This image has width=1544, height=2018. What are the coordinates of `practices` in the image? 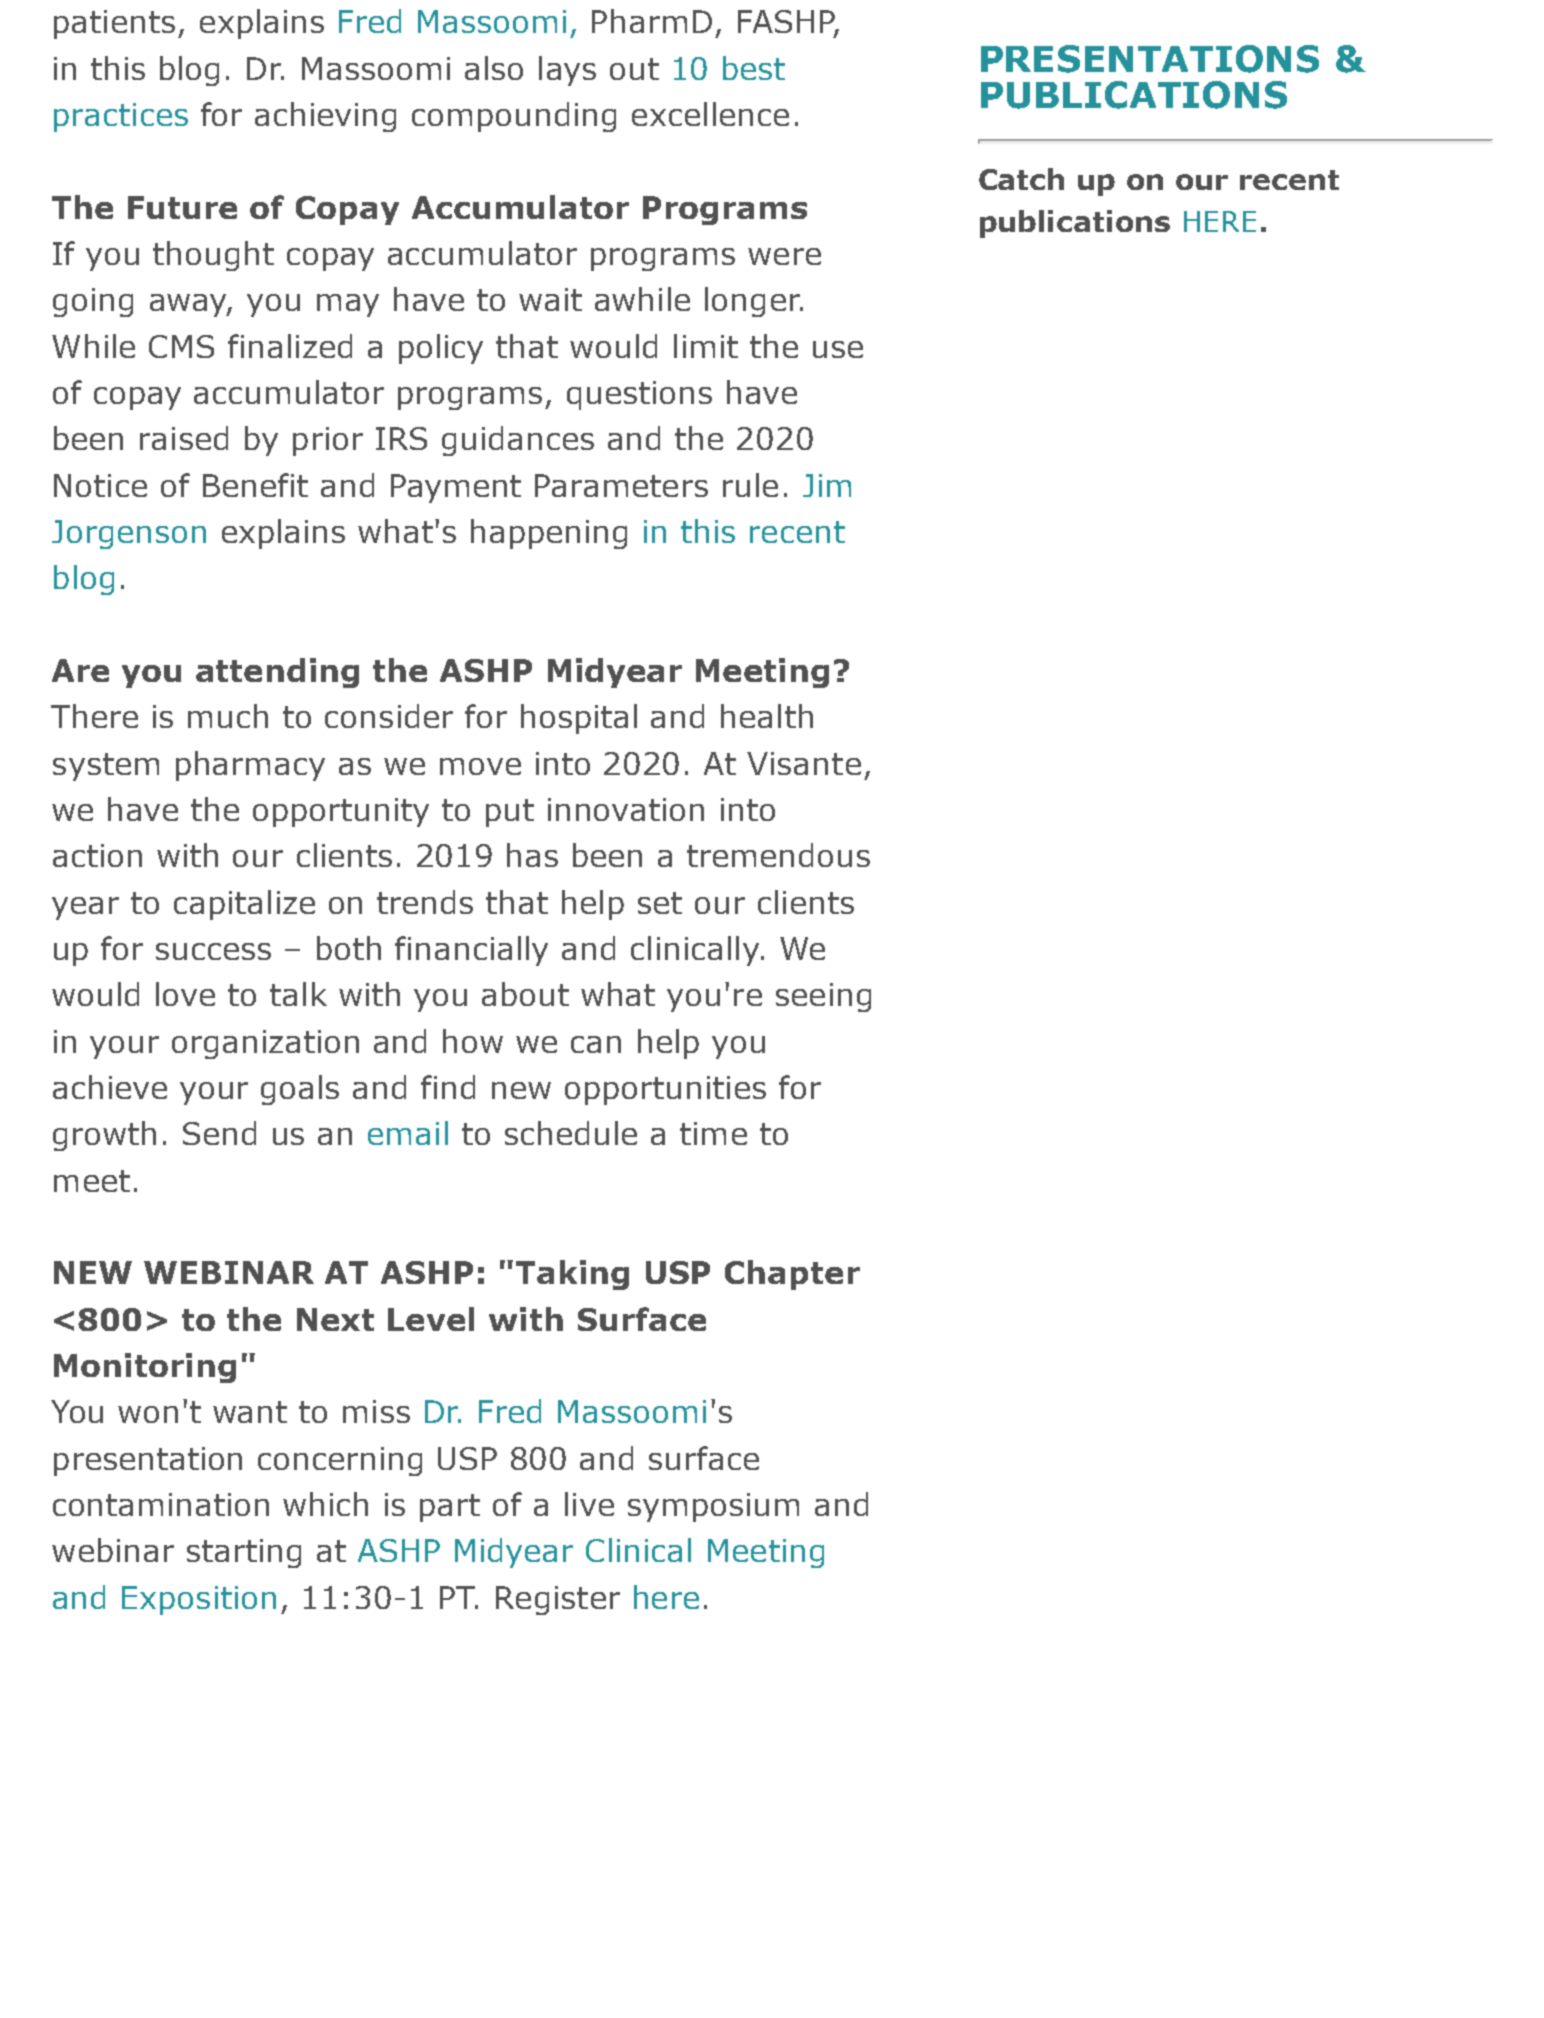 It's located at (121, 117).
